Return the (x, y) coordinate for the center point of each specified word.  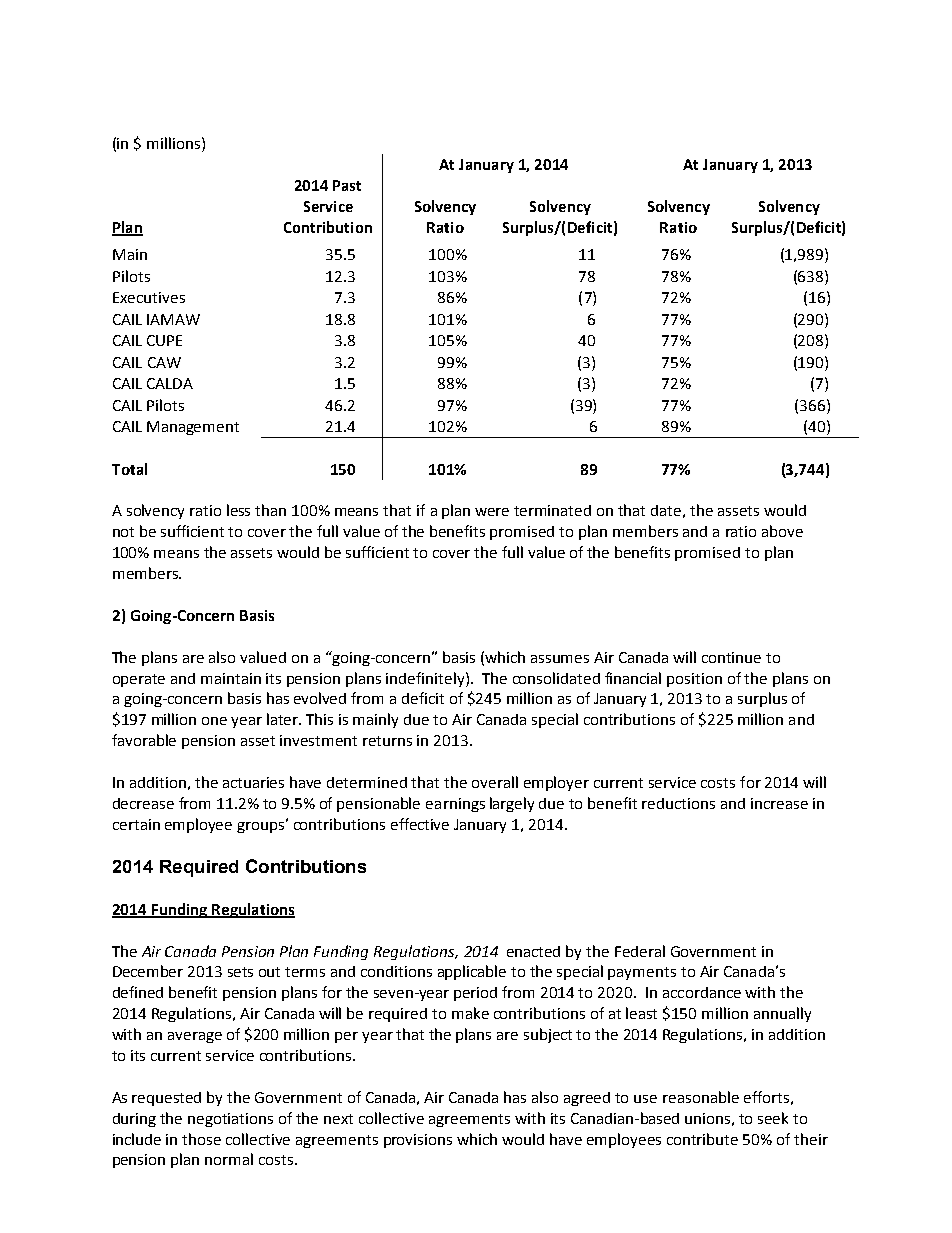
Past (347, 185)
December (148, 971)
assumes (560, 659)
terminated (552, 510)
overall (495, 782)
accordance (702, 992)
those (201, 1139)
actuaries (253, 782)
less (238, 510)
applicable (472, 972)
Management (193, 428)
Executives (149, 297)
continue (731, 657)
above (782, 531)
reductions (678, 803)
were (492, 512)
